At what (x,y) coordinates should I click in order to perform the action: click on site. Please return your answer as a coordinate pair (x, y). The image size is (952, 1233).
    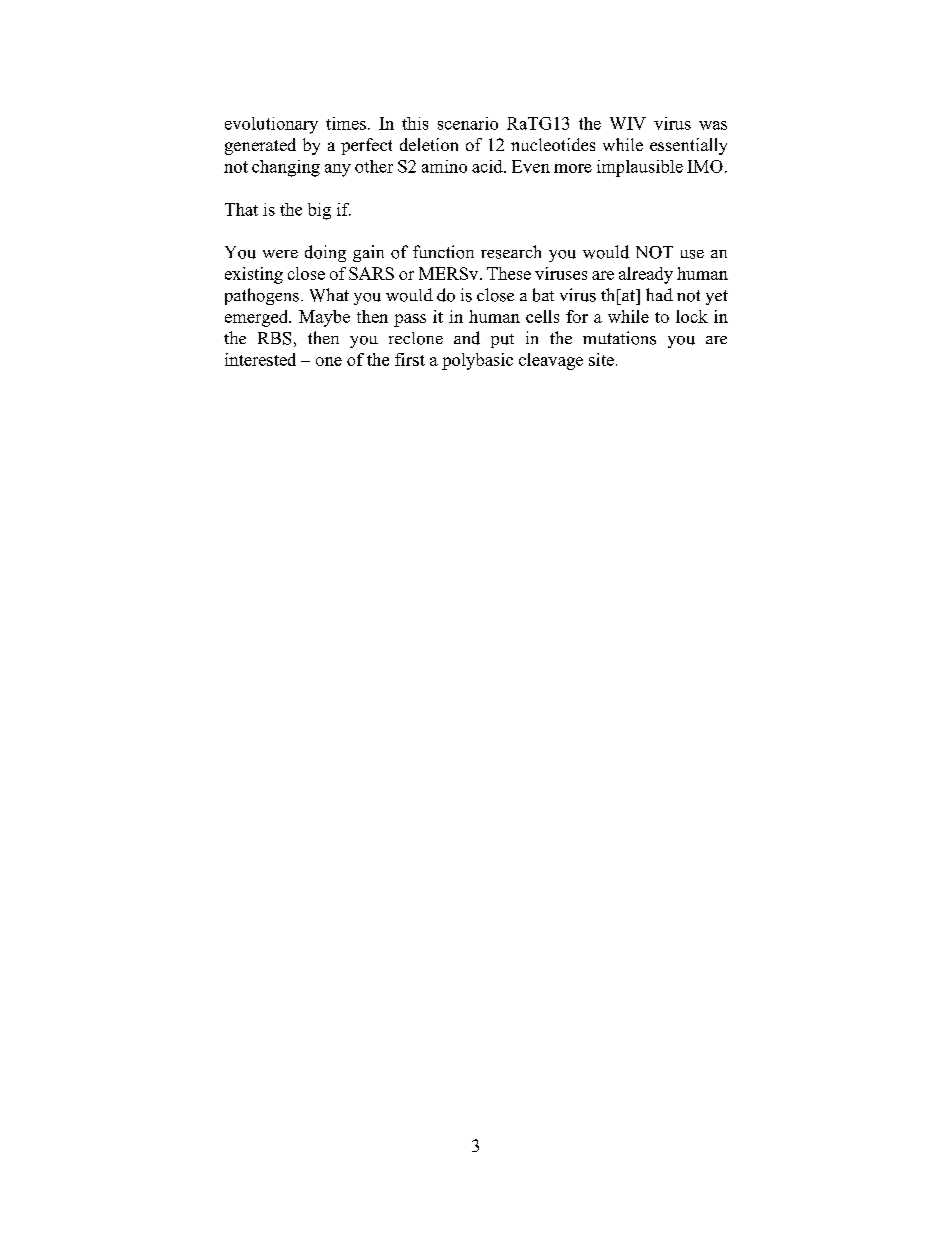
    Looking at the image, I should click on (601, 359).
